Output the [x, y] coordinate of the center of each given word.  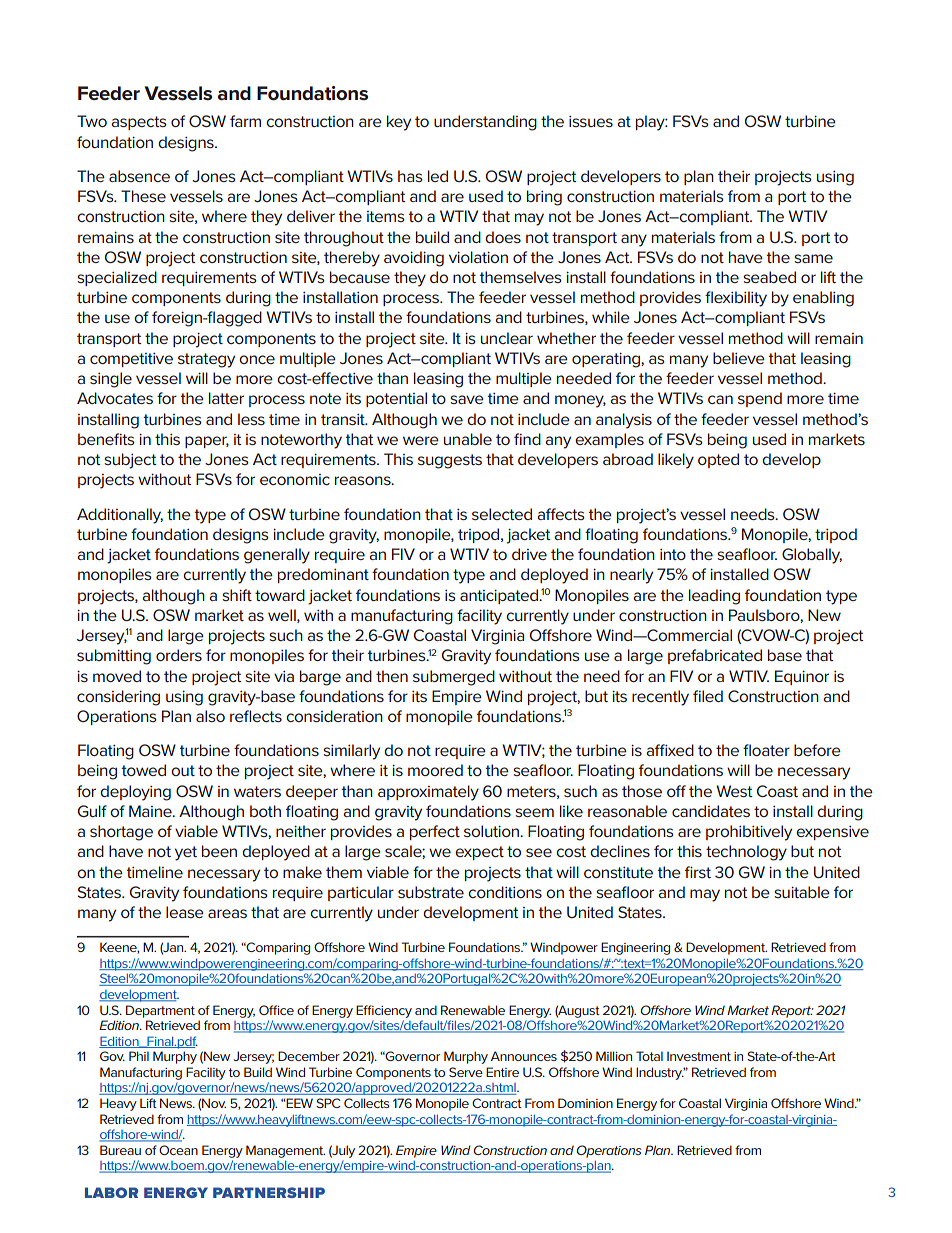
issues [591, 121]
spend [760, 399]
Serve [466, 1072]
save [467, 399]
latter [226, 398]
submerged [454, 678]
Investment [699, 1056]
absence [139, 176]
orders [179, 655]
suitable [802, 892]
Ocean [178, 1150]
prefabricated [715, 656]
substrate [431, 892]
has [410, 176]
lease [185, 912]
